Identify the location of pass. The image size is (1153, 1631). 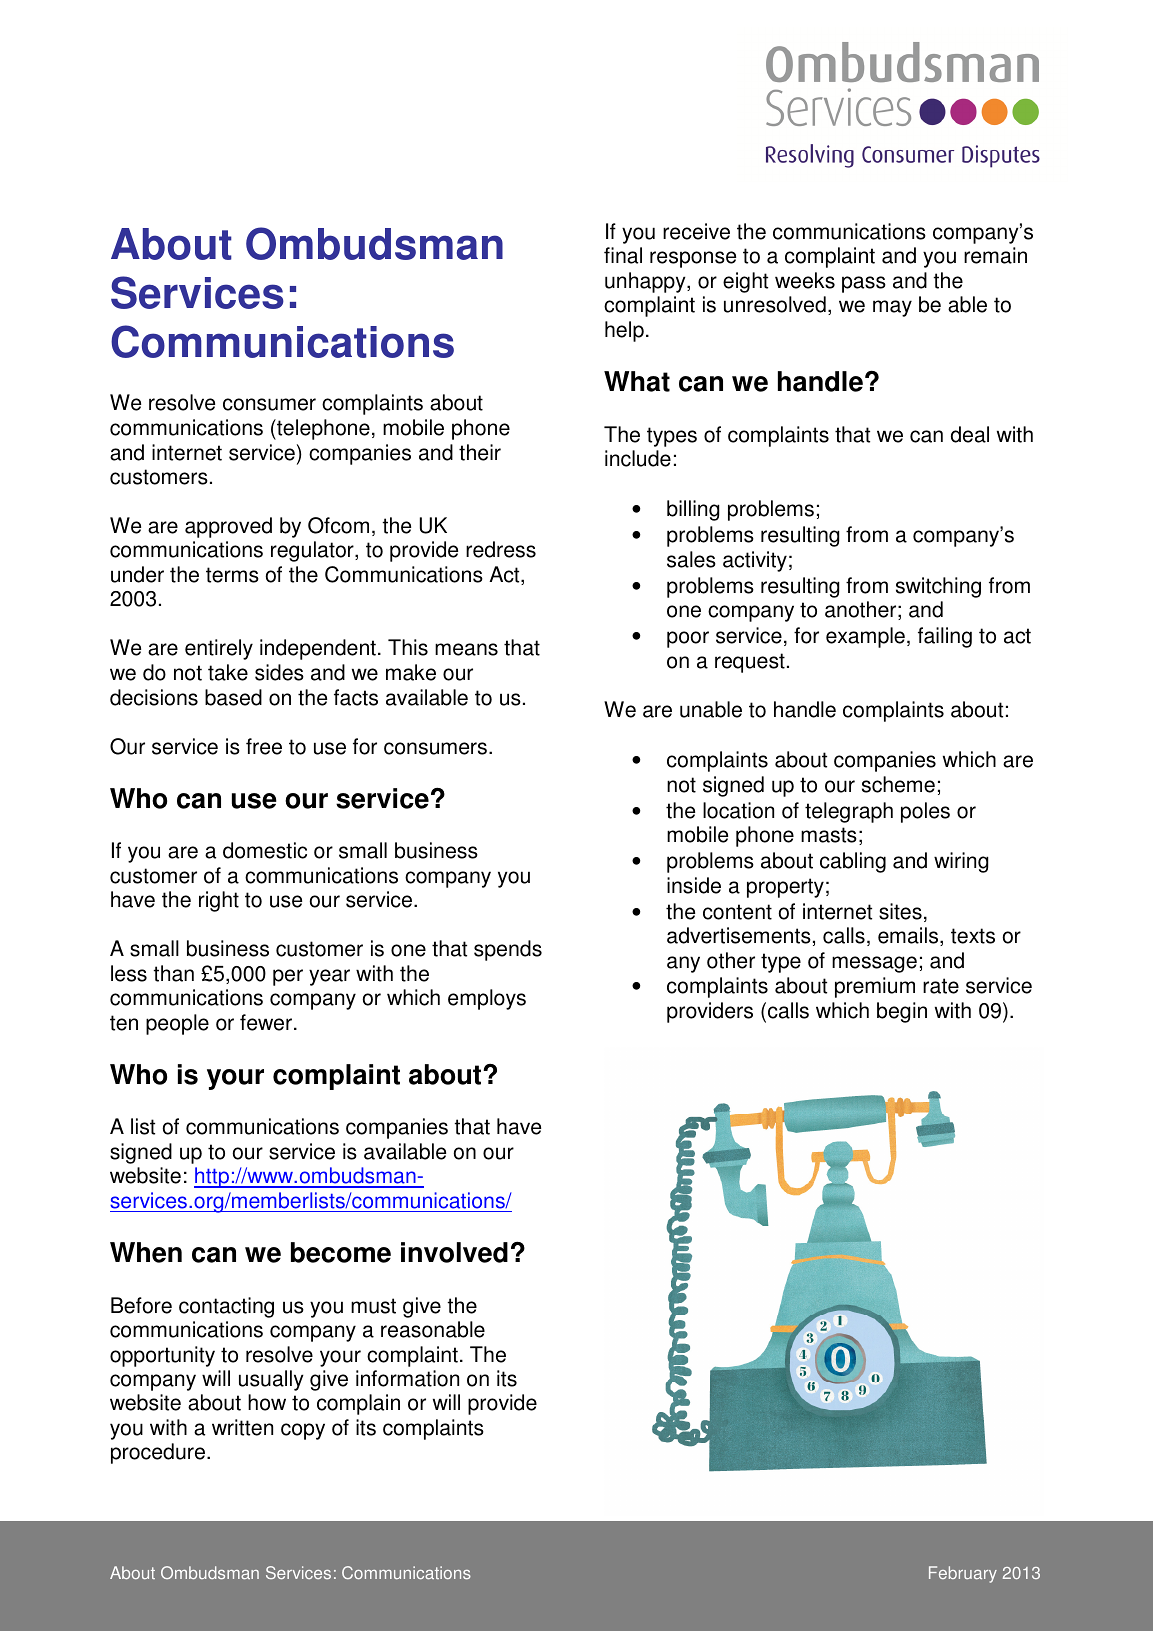
(864, 284).
